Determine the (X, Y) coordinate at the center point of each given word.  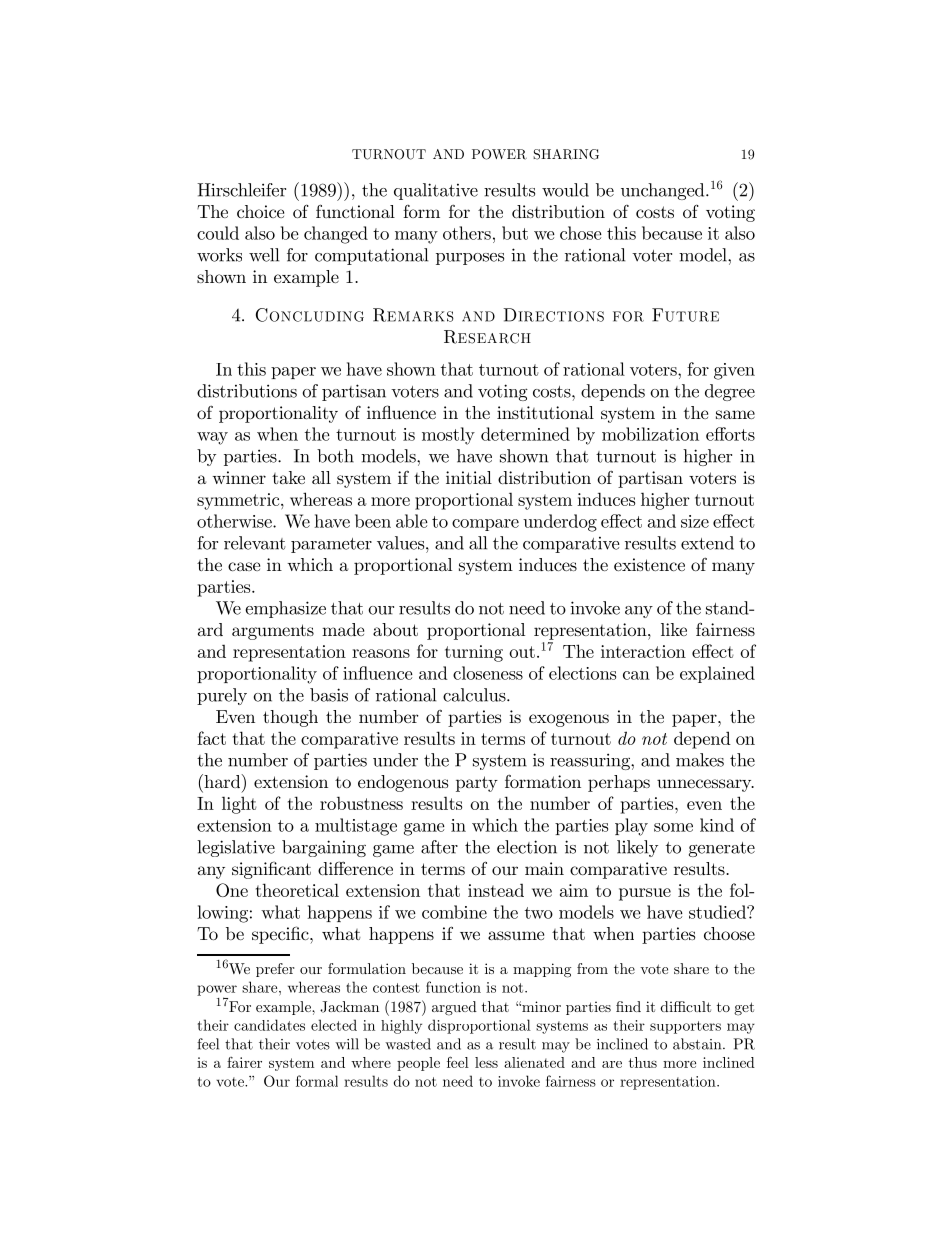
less (486, 1062)
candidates (269, 1025)
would (565, 190)
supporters (685, 1027)
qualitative (436, 191)
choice (260, 211)
